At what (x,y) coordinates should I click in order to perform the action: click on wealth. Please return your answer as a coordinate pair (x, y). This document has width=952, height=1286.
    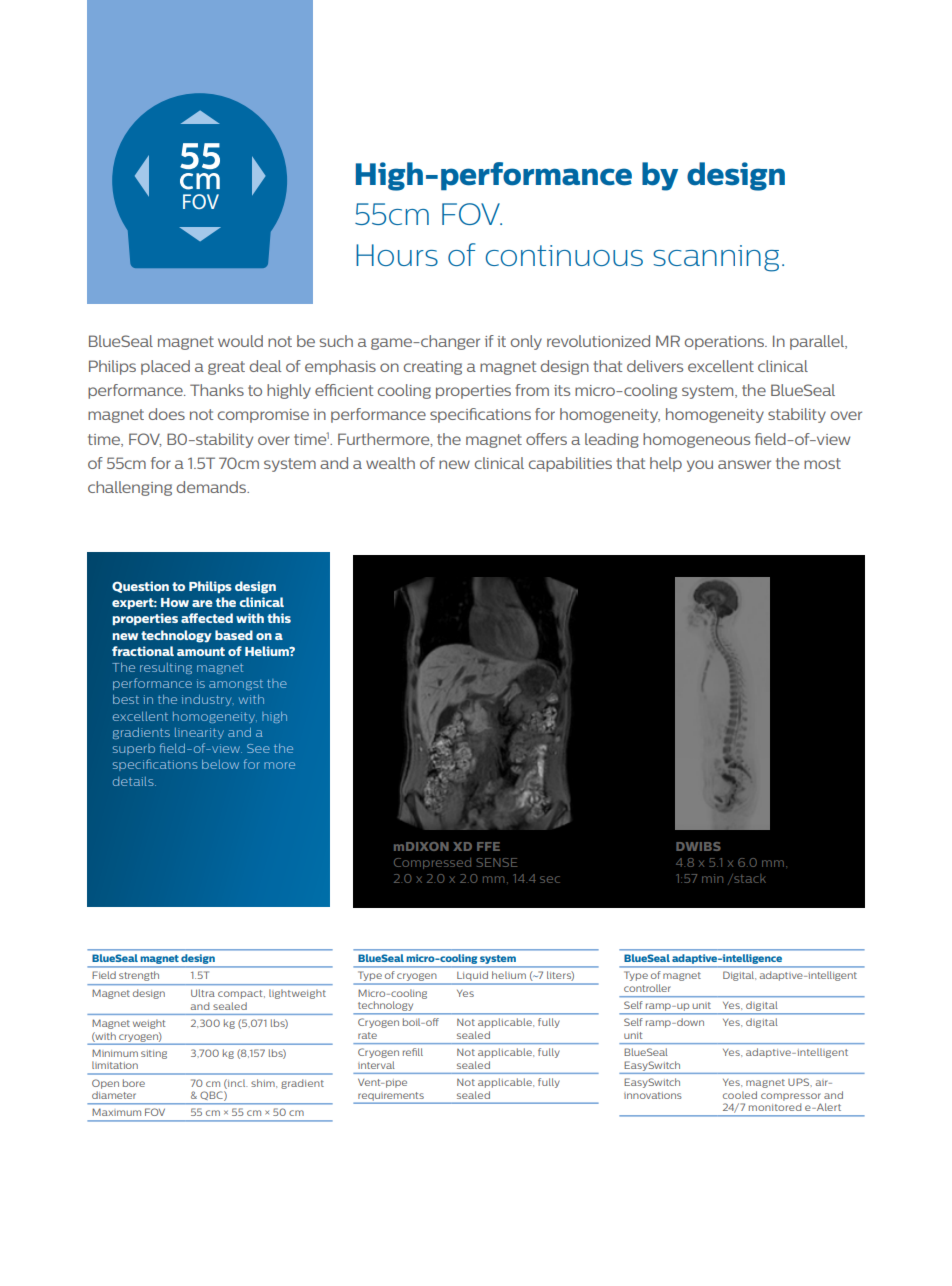
    Looking at the image, I should click on (390, 463).
